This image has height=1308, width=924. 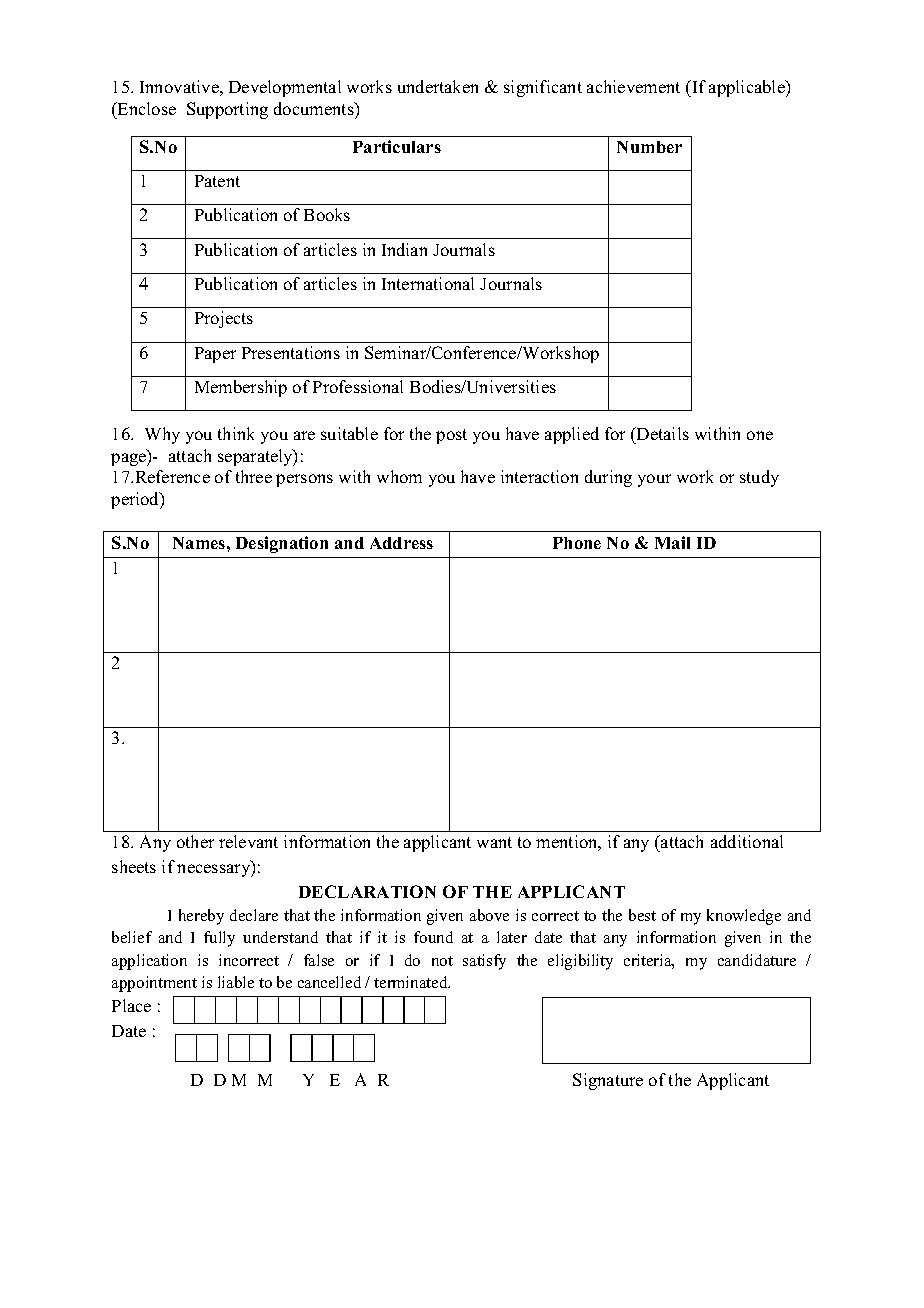 What do you see at coordinates (649, 147) in the image?
I see `Number` at bounding box center [649, 147].
